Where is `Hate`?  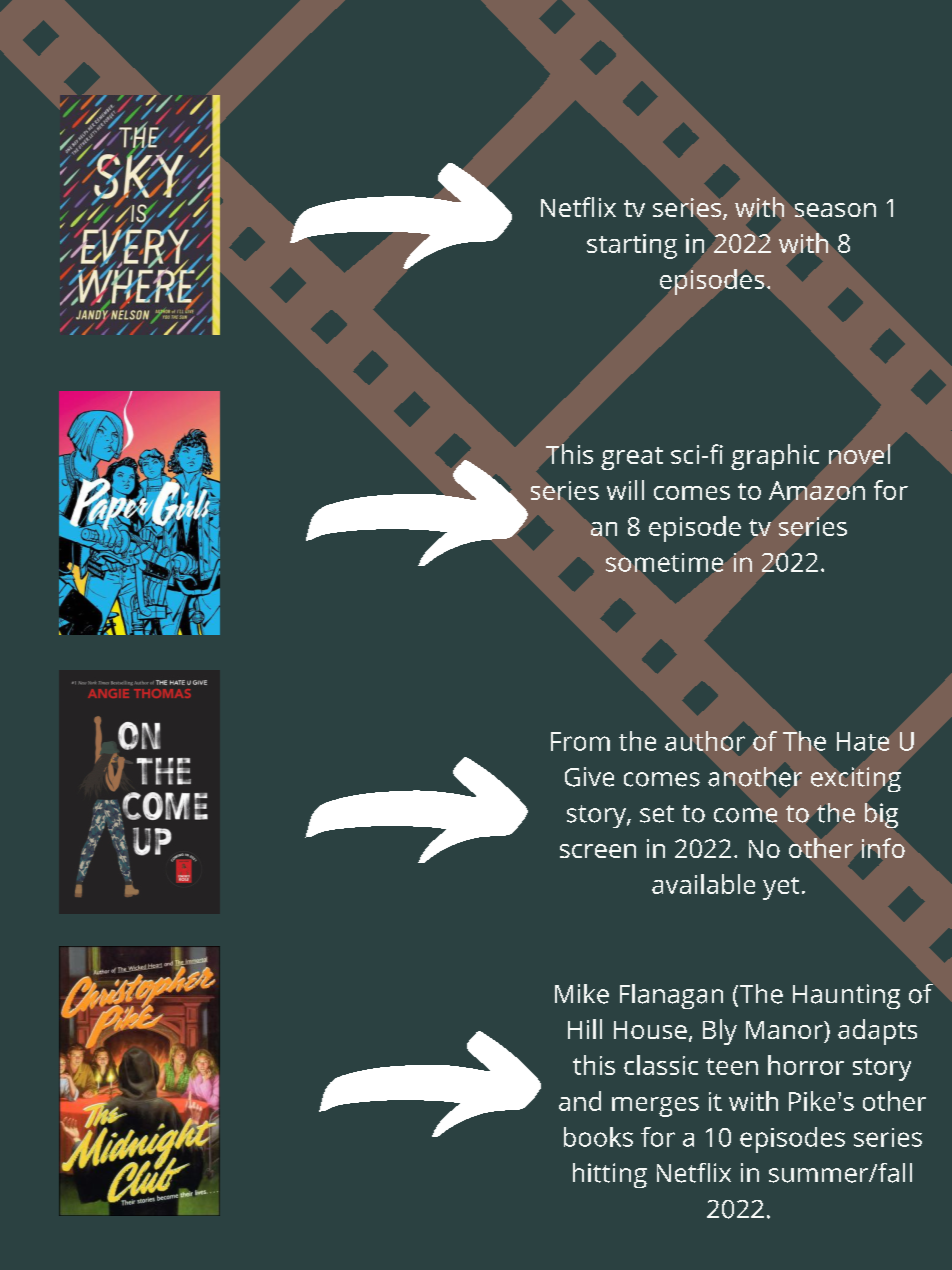 Hate is located at coordinates (863, 741).
